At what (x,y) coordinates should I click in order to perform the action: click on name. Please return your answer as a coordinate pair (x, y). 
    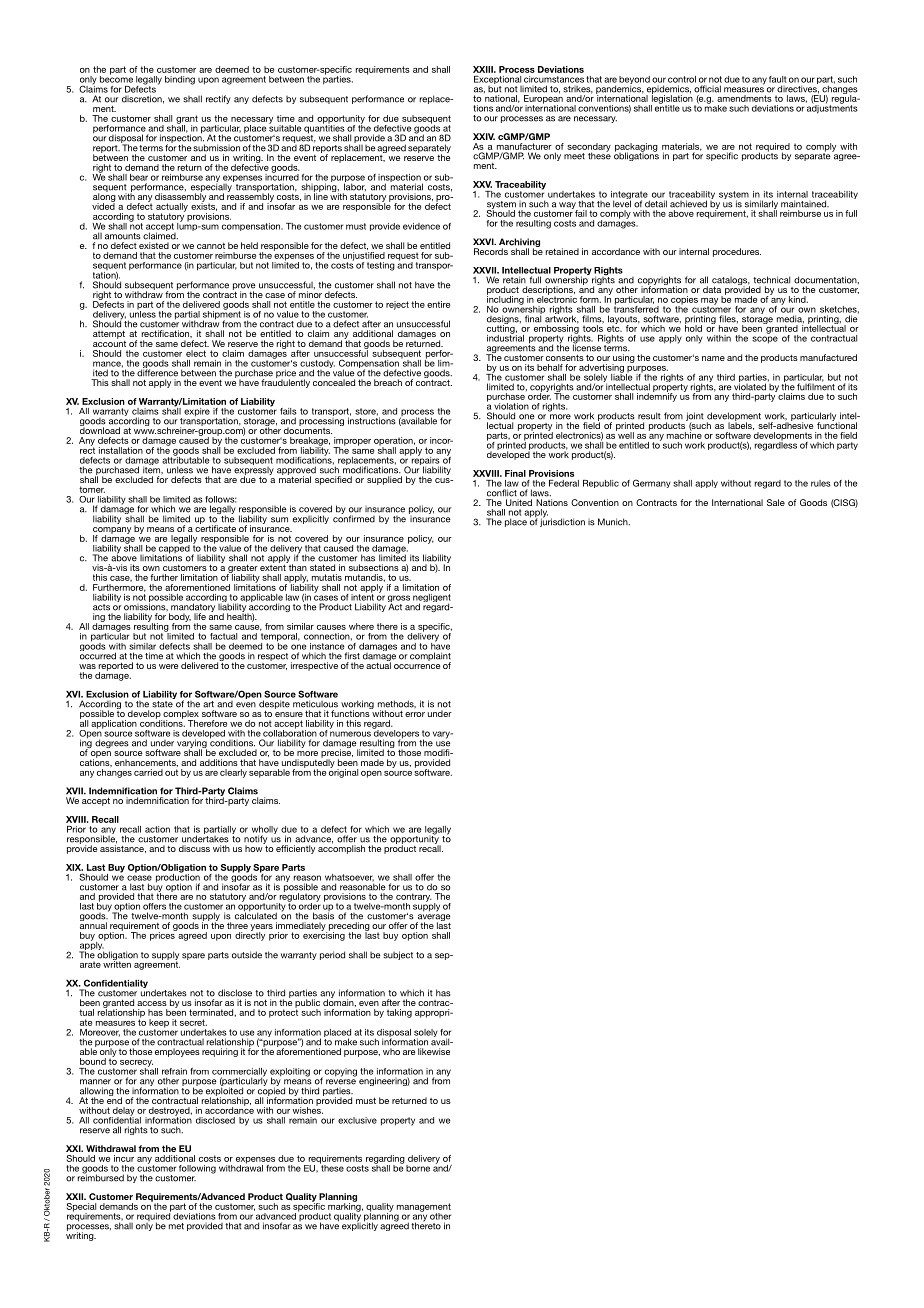
    Looking at the image, I should click on (713, 358).
